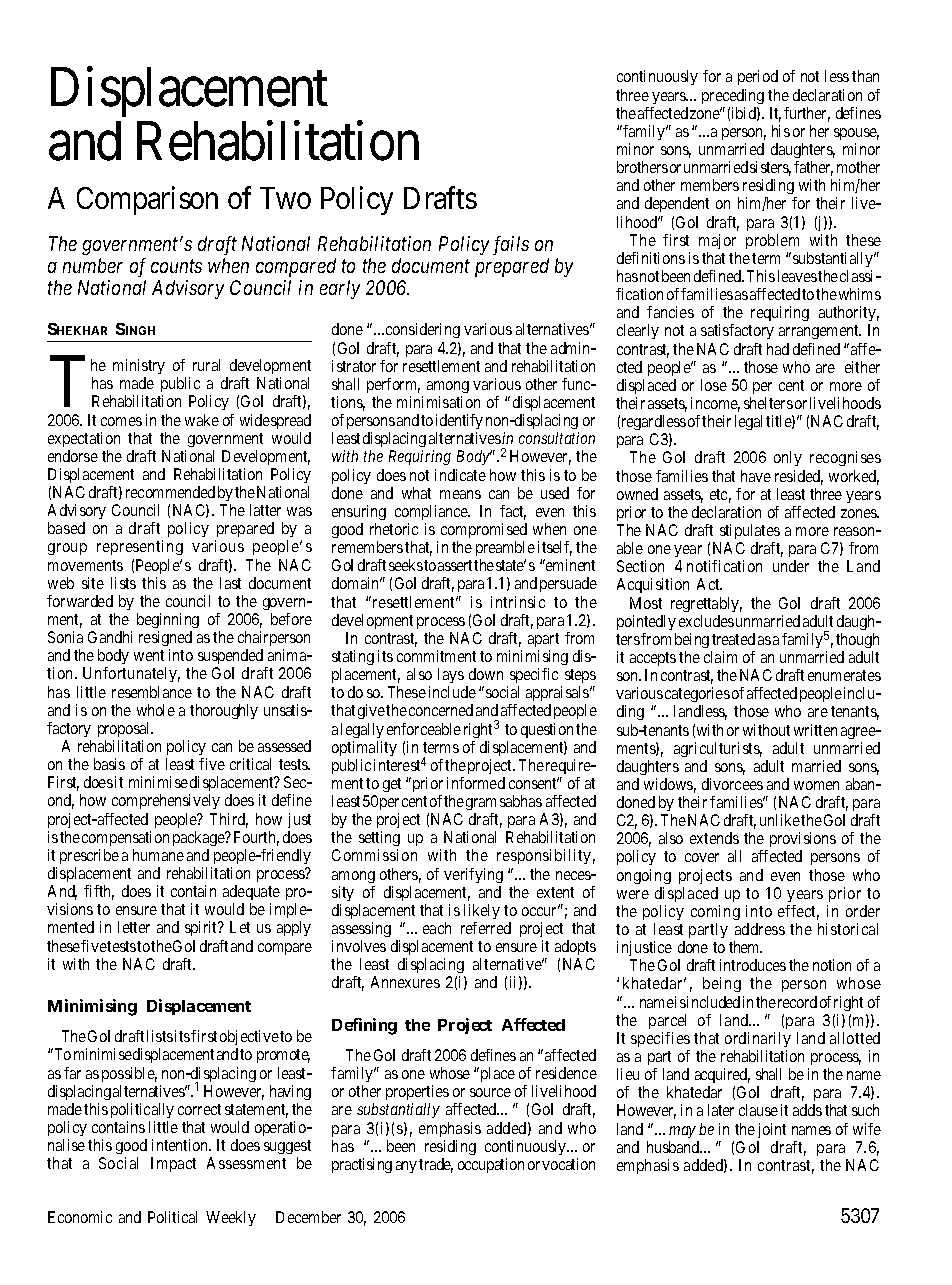 This page has width=952, height=1285. I want to click on trade, so click(436, 1165).
